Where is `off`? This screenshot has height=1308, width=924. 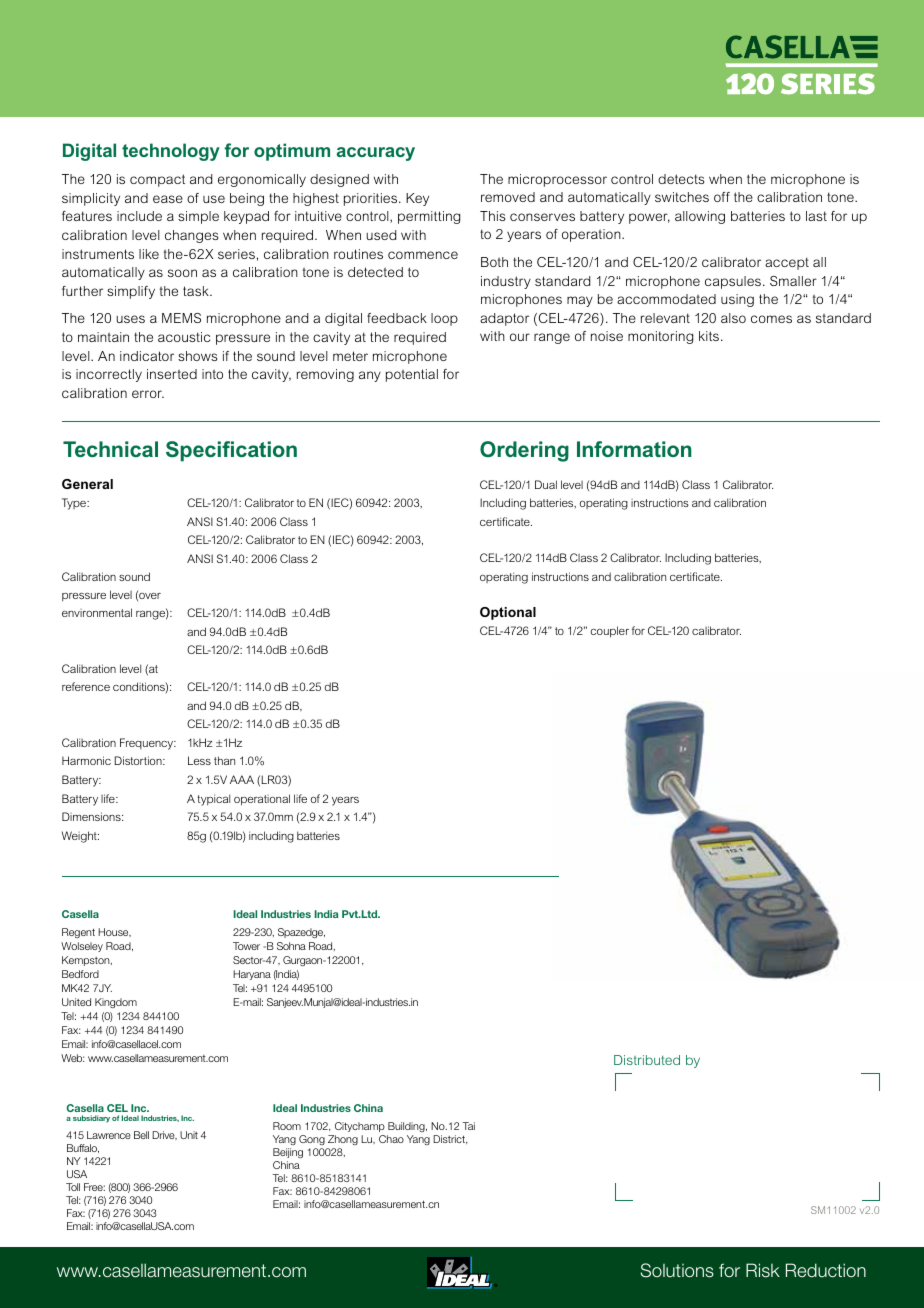
off is located at coordinates (722, 197).
